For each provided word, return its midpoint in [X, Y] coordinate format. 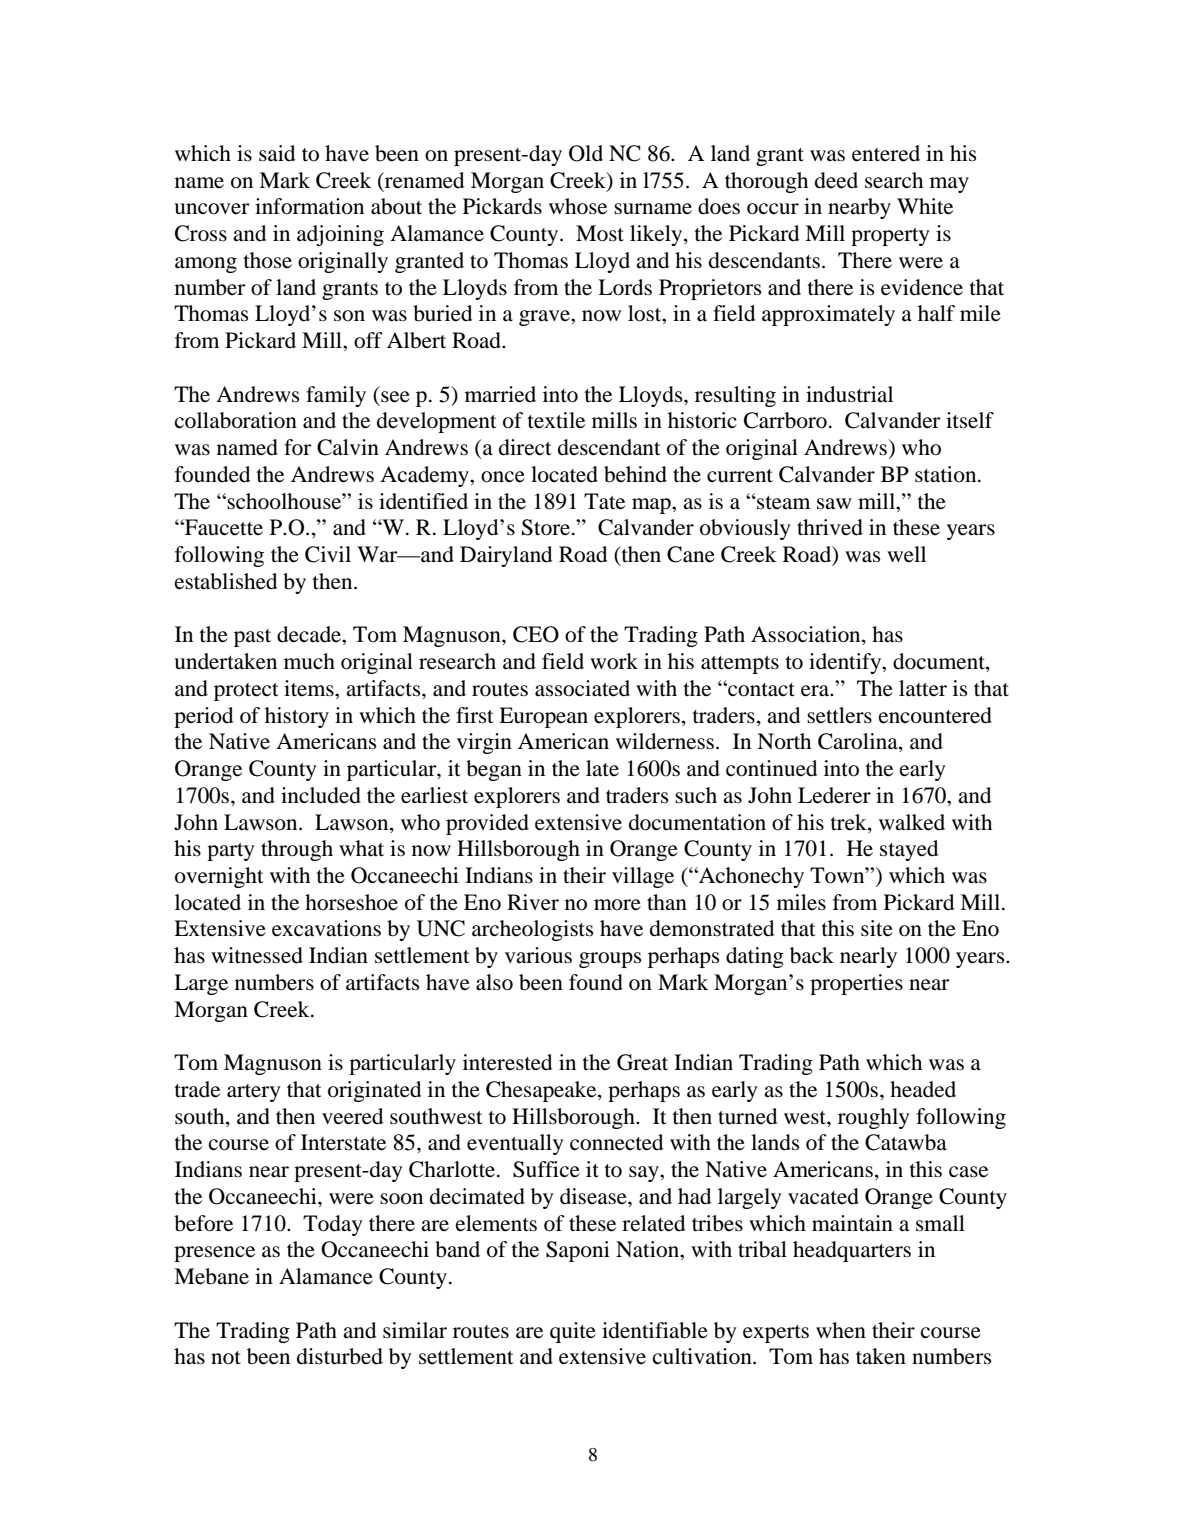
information [309, 206]
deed [836, 180]
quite [573, 1332]
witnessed [257, 955]
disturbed [340, 1356]
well [906, 554]
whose [578, 206]
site [877, 928]
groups [610, 960]
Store [546, 527]
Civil [328, 554]
